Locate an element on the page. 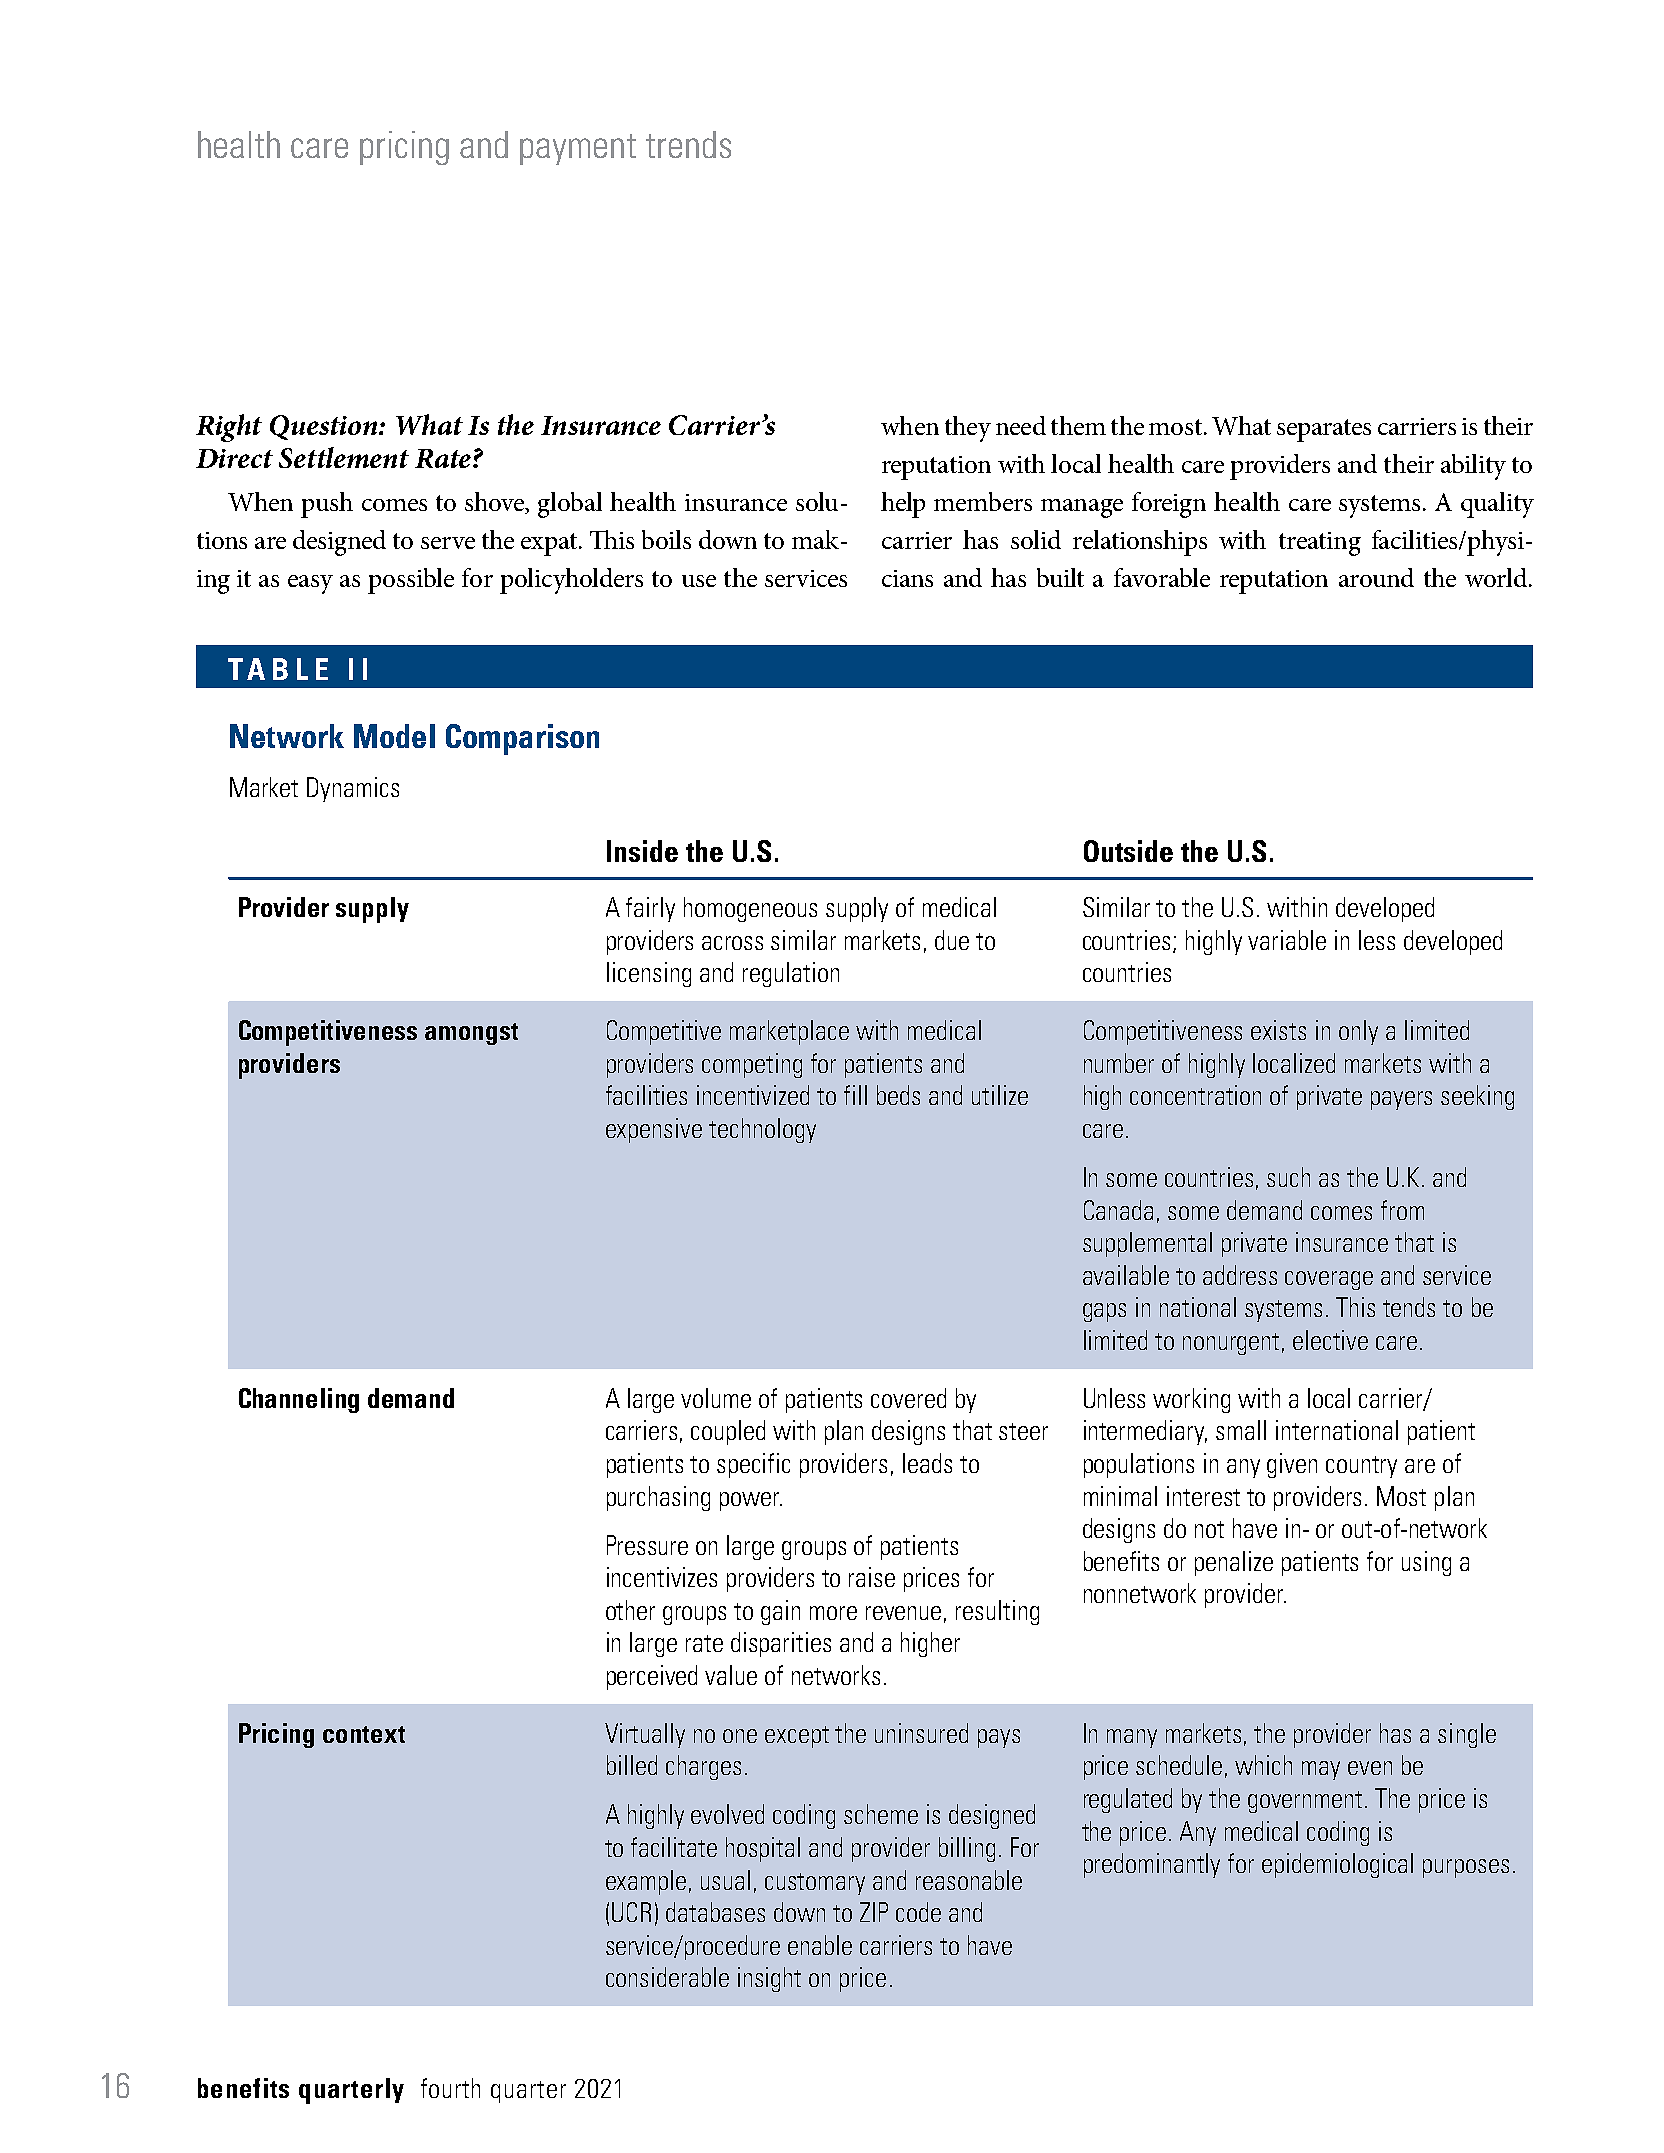 The image size is (1664, 2153). using is located at coordinates (1426, 1563).
